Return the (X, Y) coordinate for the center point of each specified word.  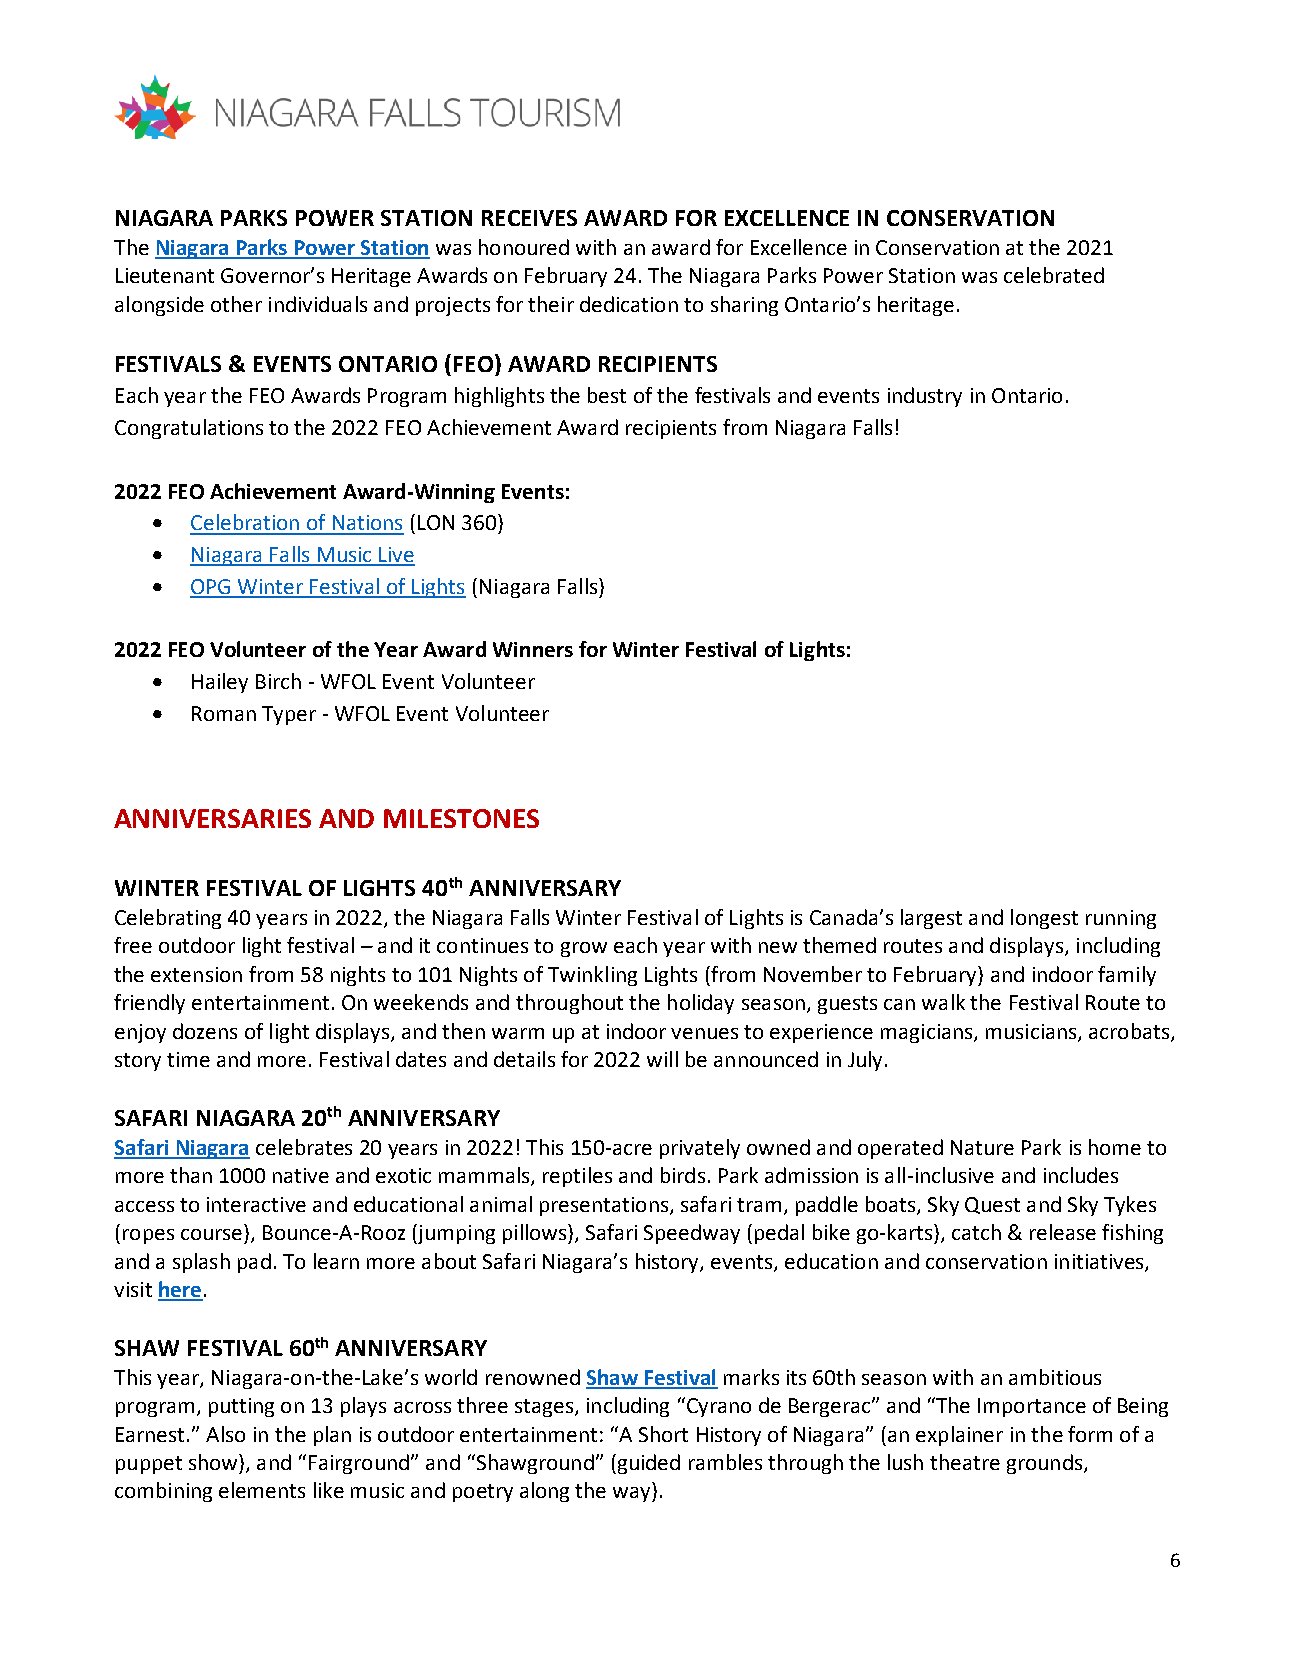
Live (396, 556)
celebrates (304, 1147)
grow (584, 949)
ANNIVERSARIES (212, 818)
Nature (982, 1147)
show (214, 1462)
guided (647, 1464)
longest (1044, 919)
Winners (533, 649)
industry (925, 397)
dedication (629, 304)
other (236, 304)
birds (683, 1175)
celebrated (1054, 275)
